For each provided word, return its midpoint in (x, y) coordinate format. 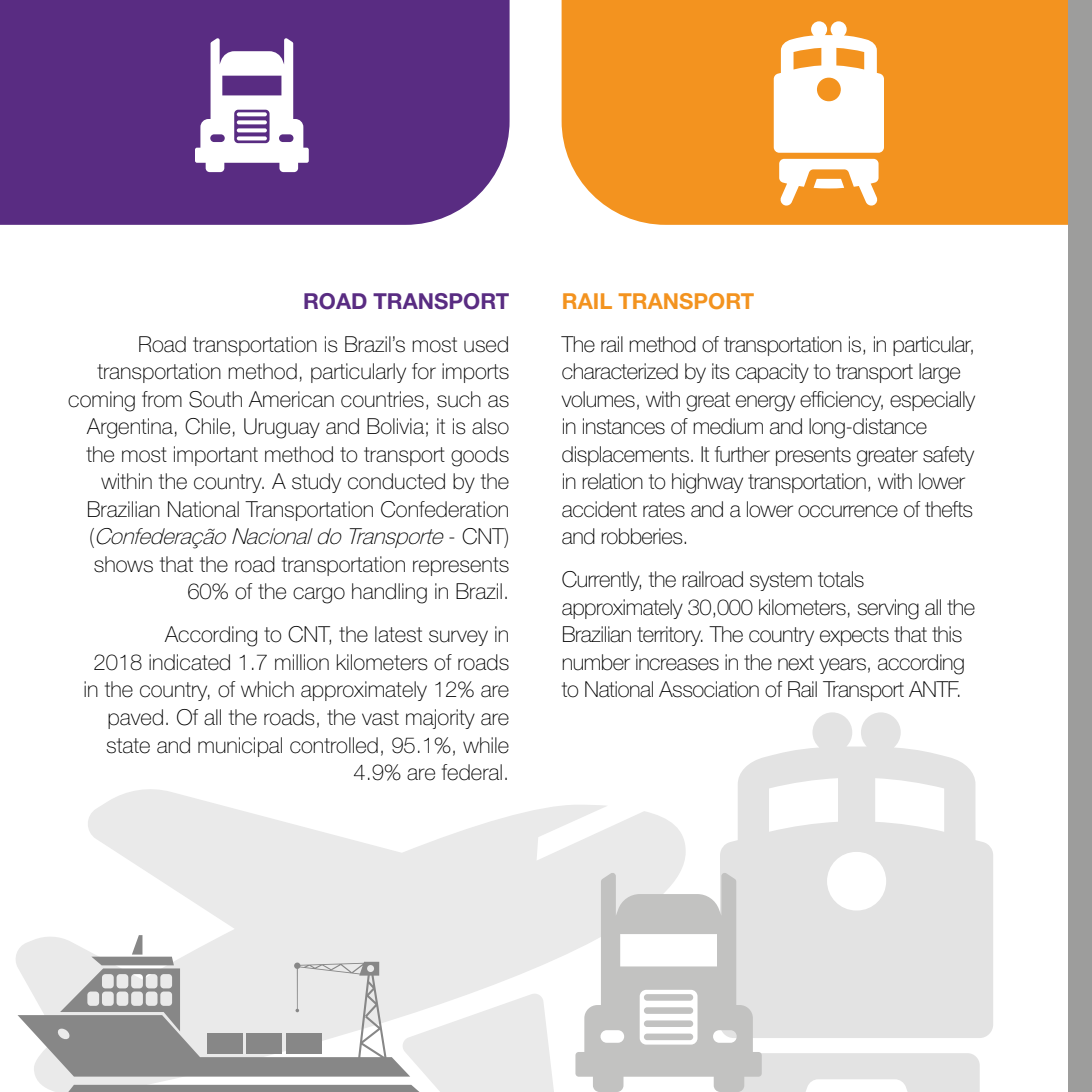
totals (841, 579)
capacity (772, 373)
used (486, 344)
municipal (240, 747)
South (215, 399)
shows (123, 564)
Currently (601, 581)
